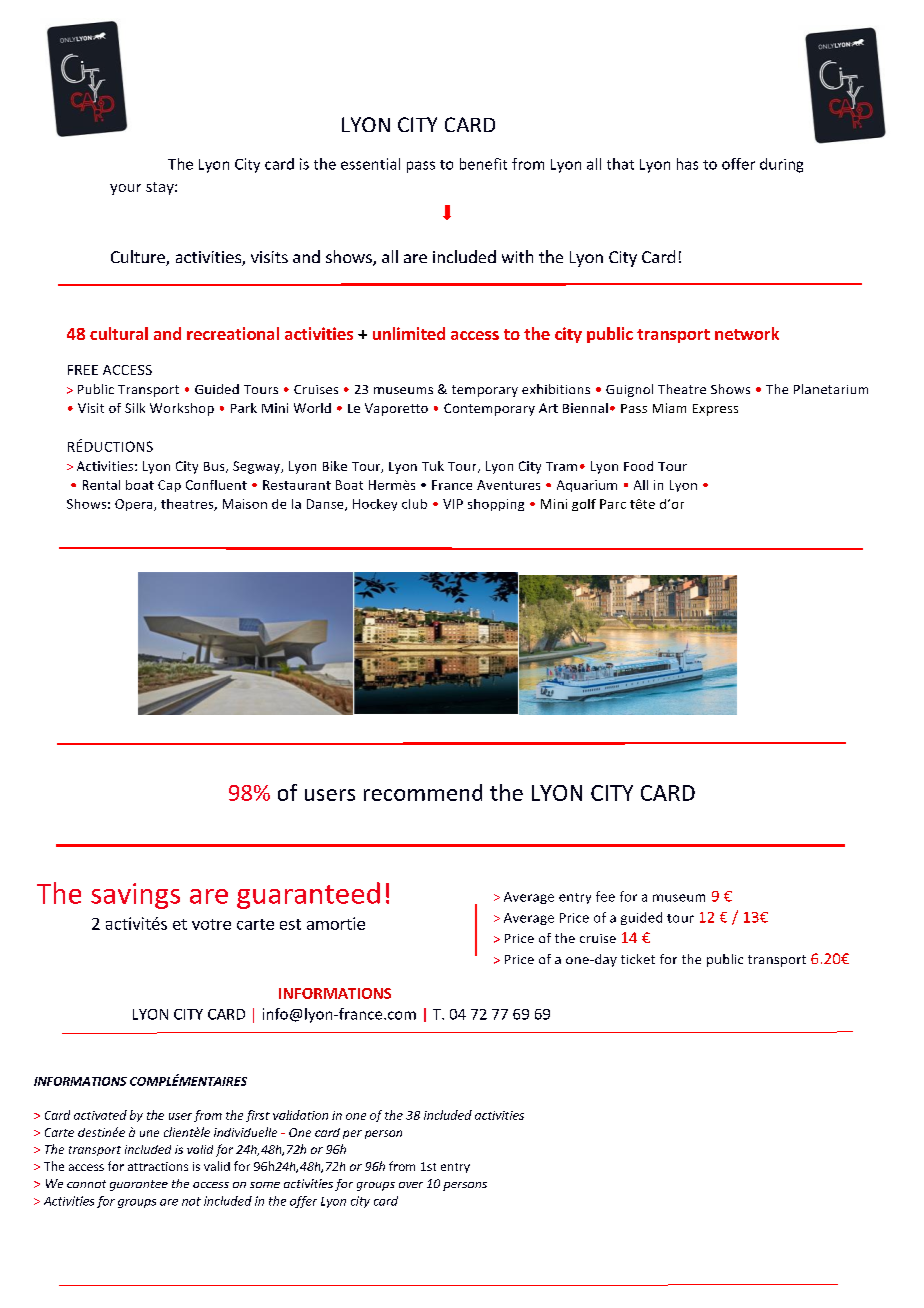 This image has height=1308, width=924. Describe the element at coordinates (483, 164) in the image. I see `benefit` at that location.
